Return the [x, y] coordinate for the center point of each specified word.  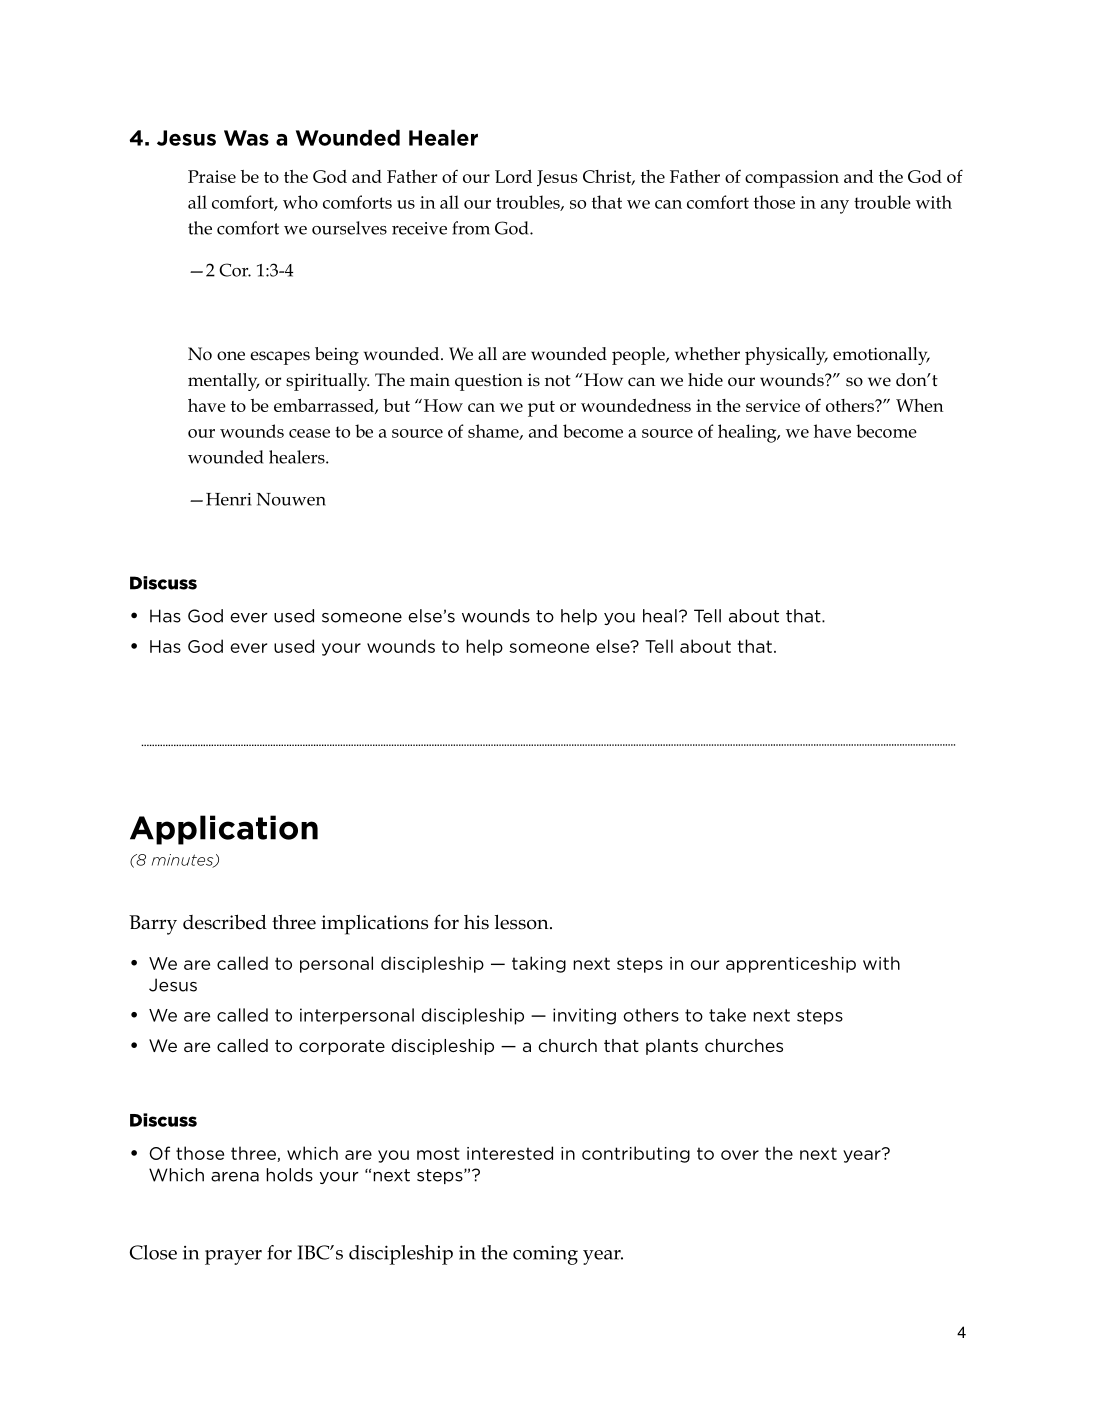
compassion [792, 179]
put [541, 409]
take [727, 1015]
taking [539, 964]
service [773, 405]
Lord [513, 176]
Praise [212, 176]
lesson [523, 922]
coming [545, 1255]
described [225, 922]
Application [224, 830]
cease [309, 433]
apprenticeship [791, 964]
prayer [233, 1257]
